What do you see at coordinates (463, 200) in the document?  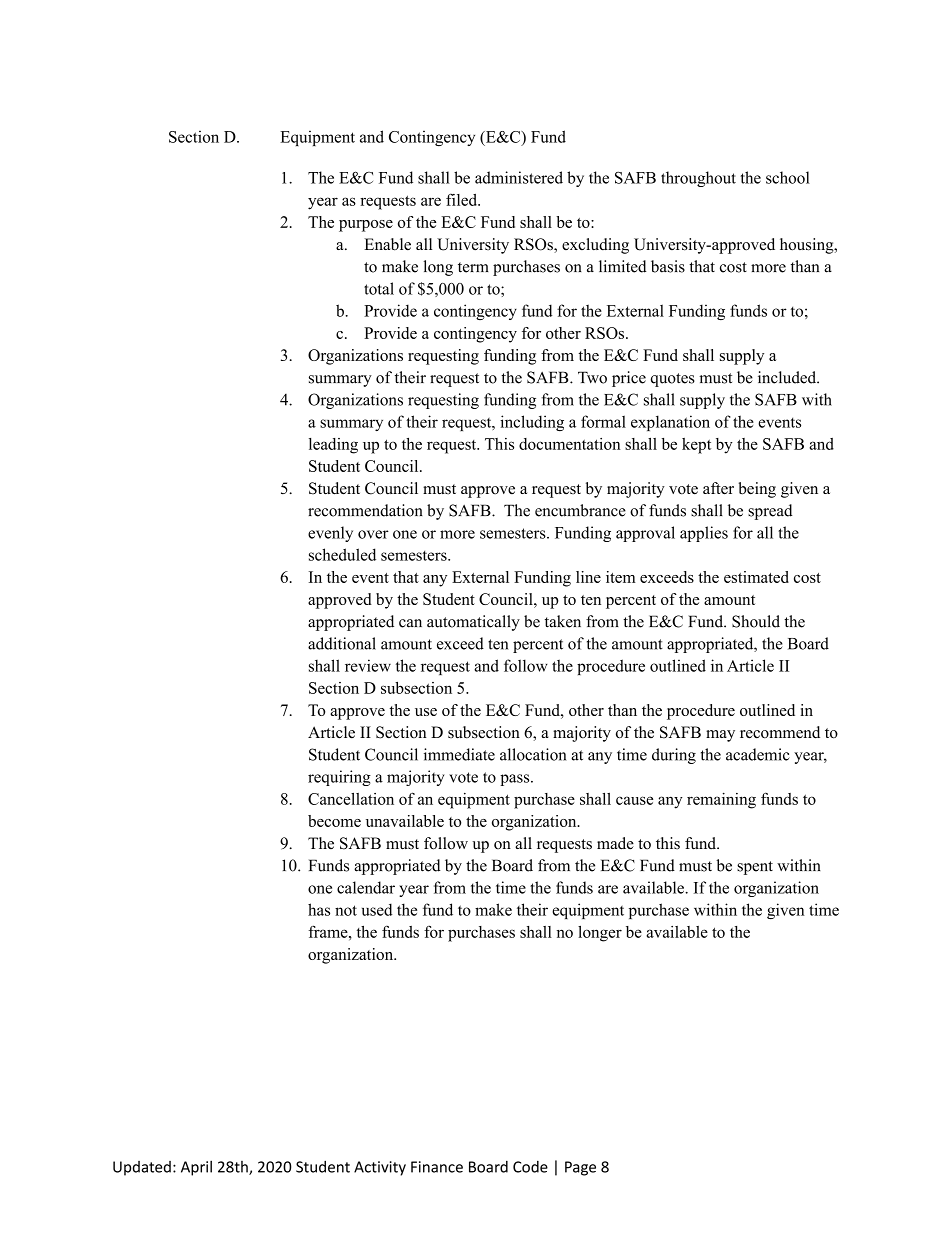 I see `filed` at bounding box center [463, 200].
